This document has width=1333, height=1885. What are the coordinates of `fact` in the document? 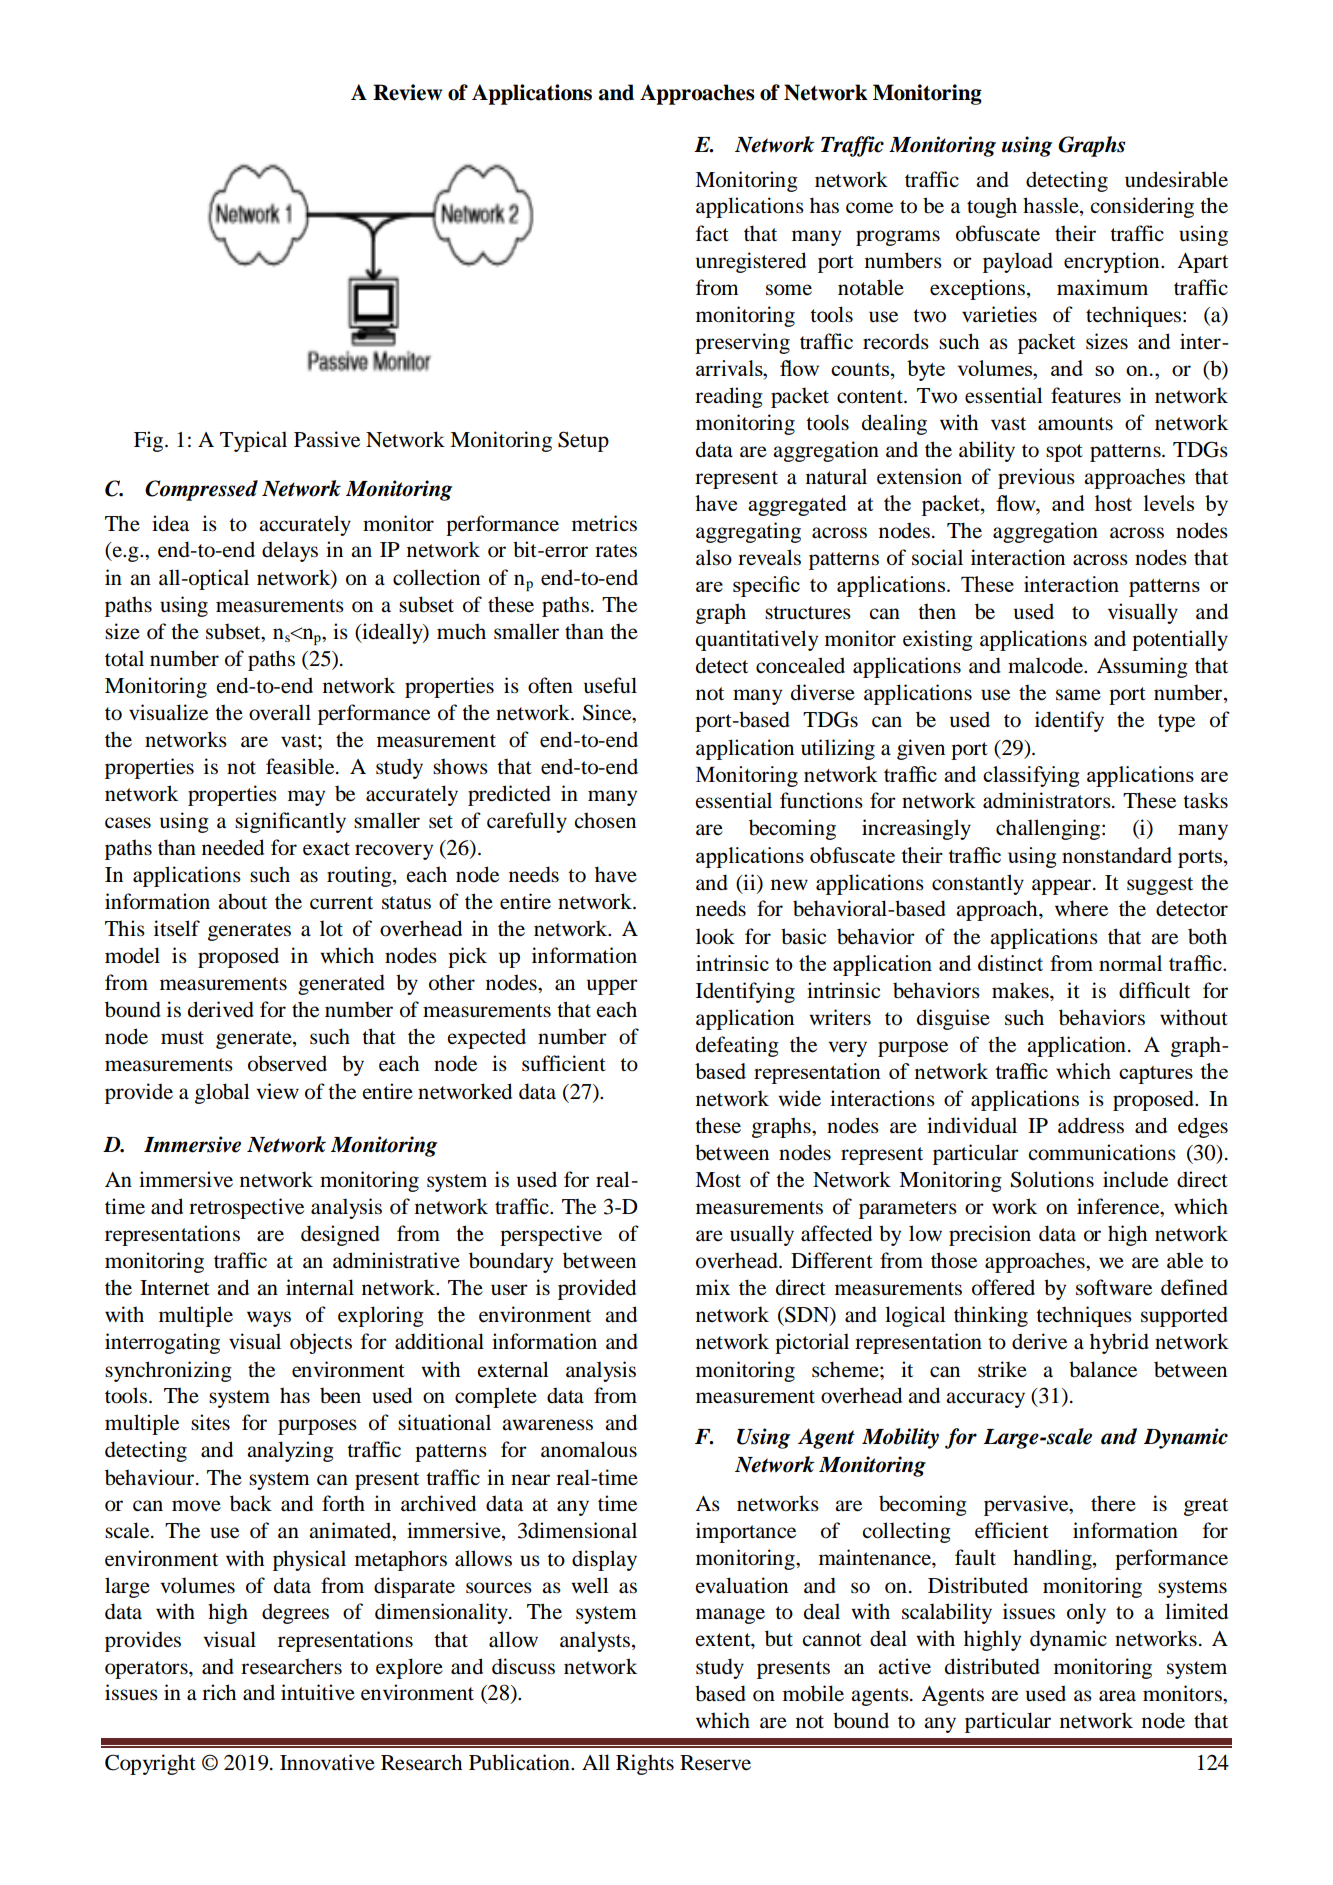 It's located at (712, 233).
